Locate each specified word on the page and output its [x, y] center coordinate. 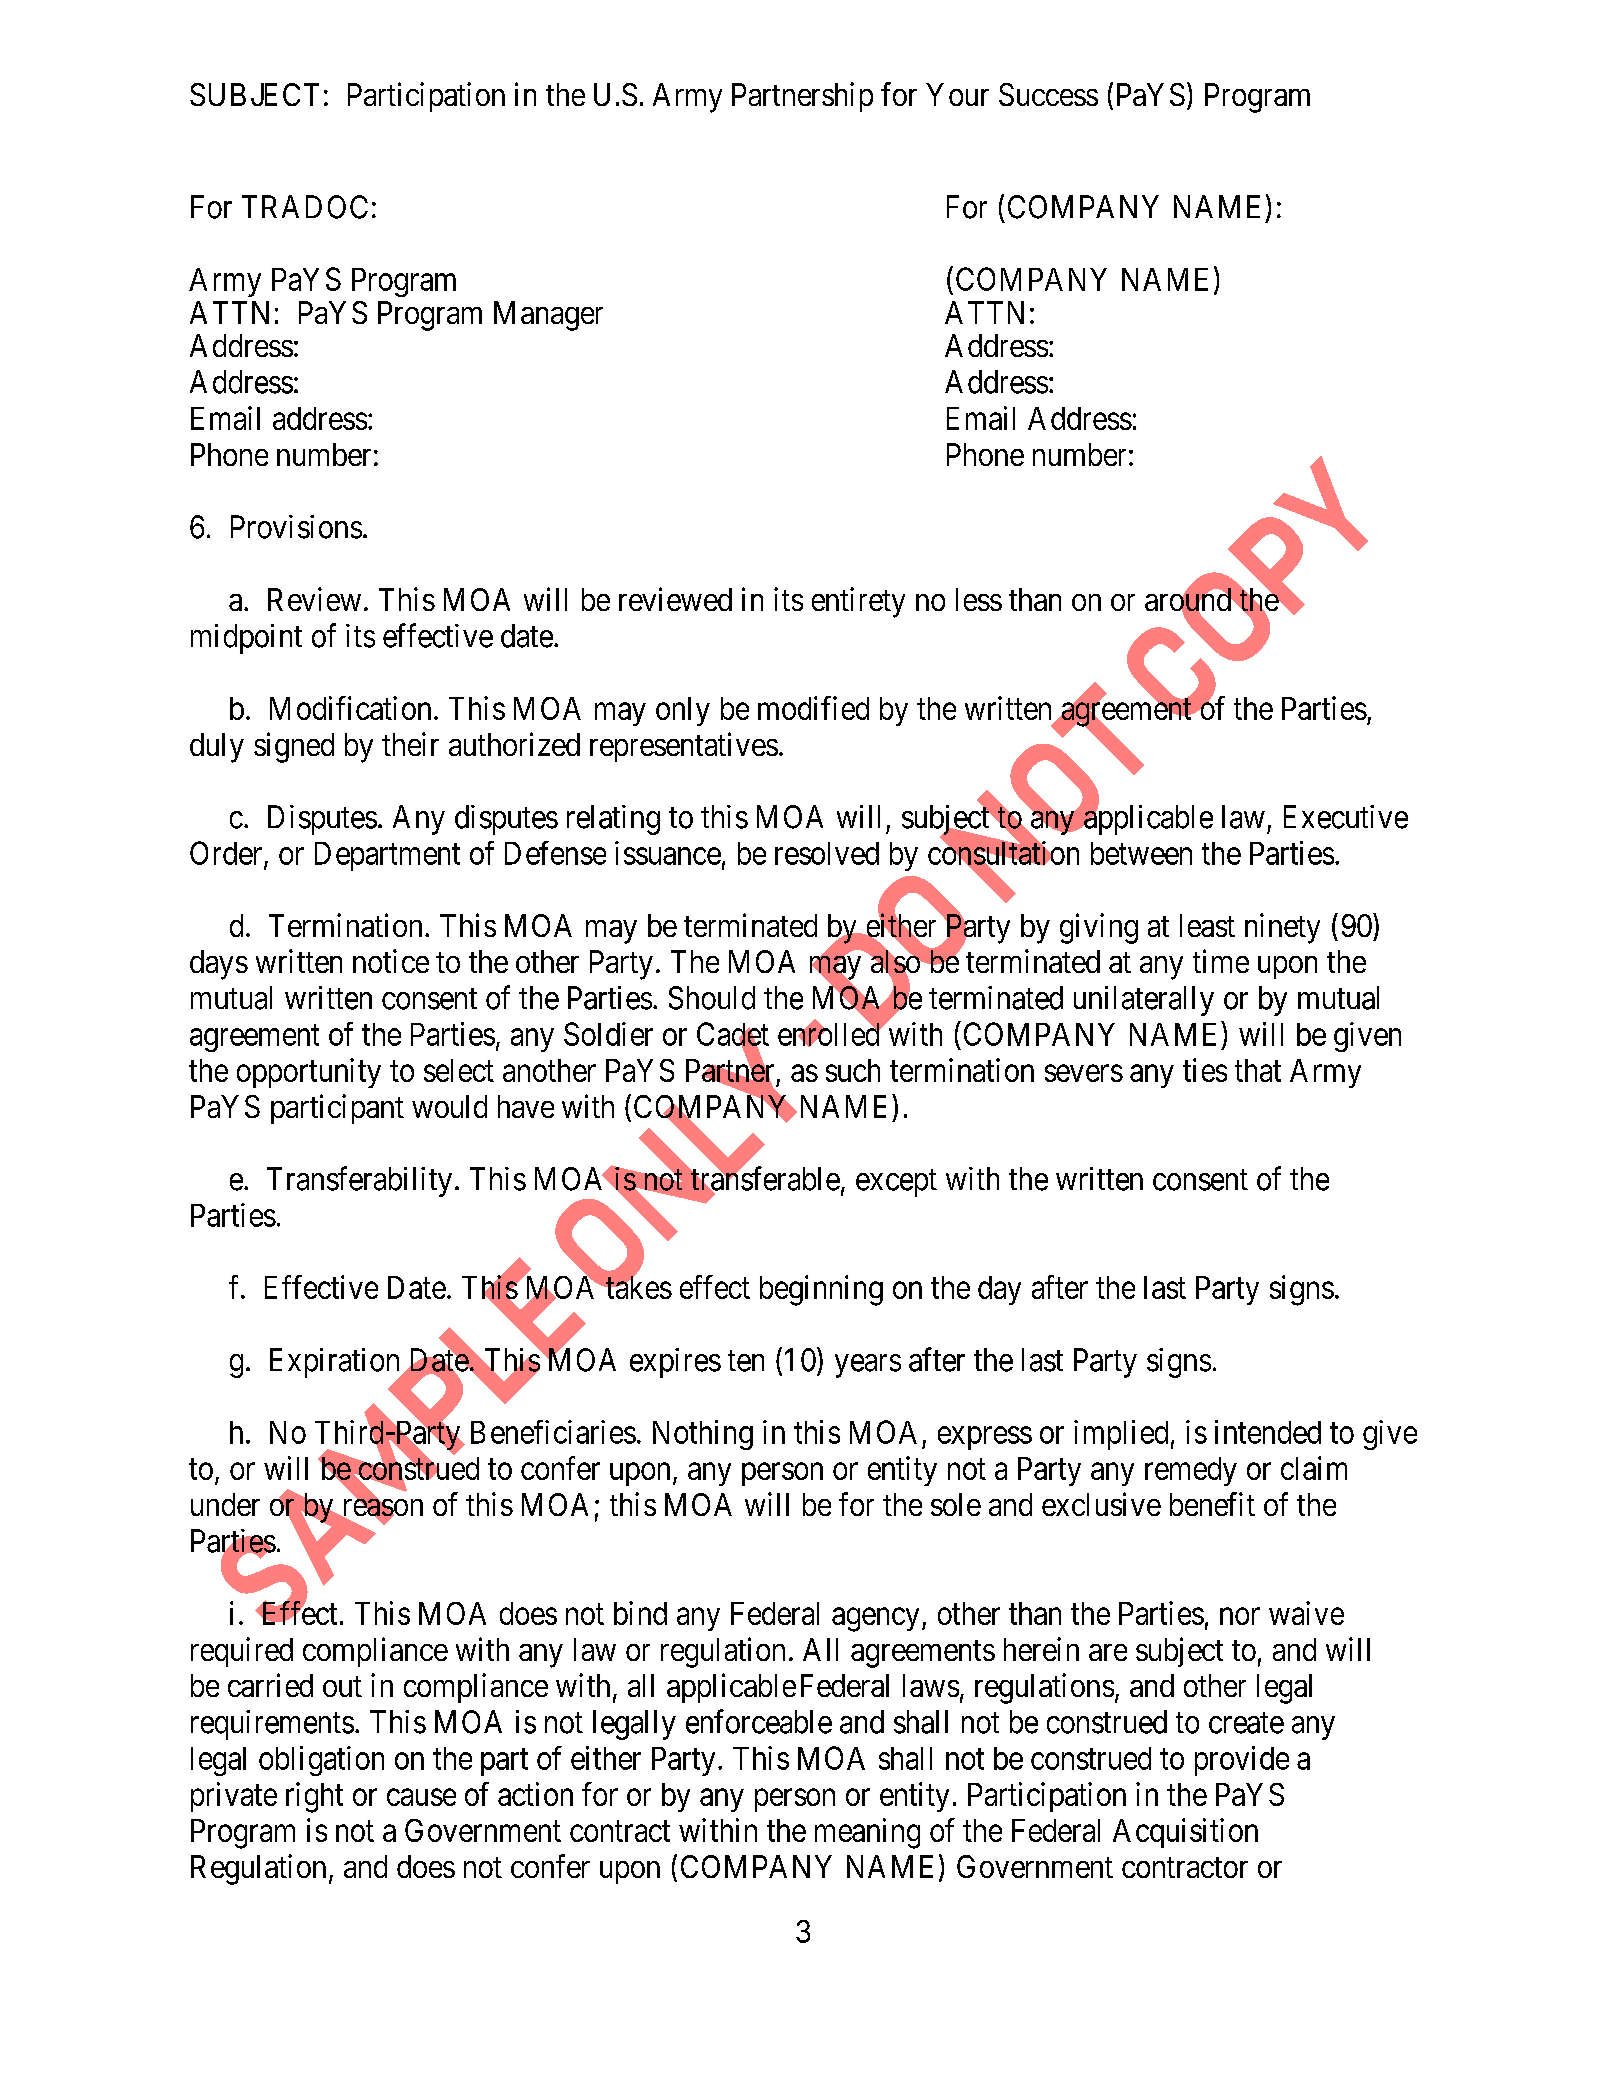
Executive [1346, 817]
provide [1242, 1761]
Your [957, 94]
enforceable [759, 1721]
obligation [321, 1761]
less [979, 599]
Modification [350, 708]
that [1258, 1070]
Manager [548, 316]
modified [813, 708]
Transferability [359, 1181]
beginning [821, 1290]
